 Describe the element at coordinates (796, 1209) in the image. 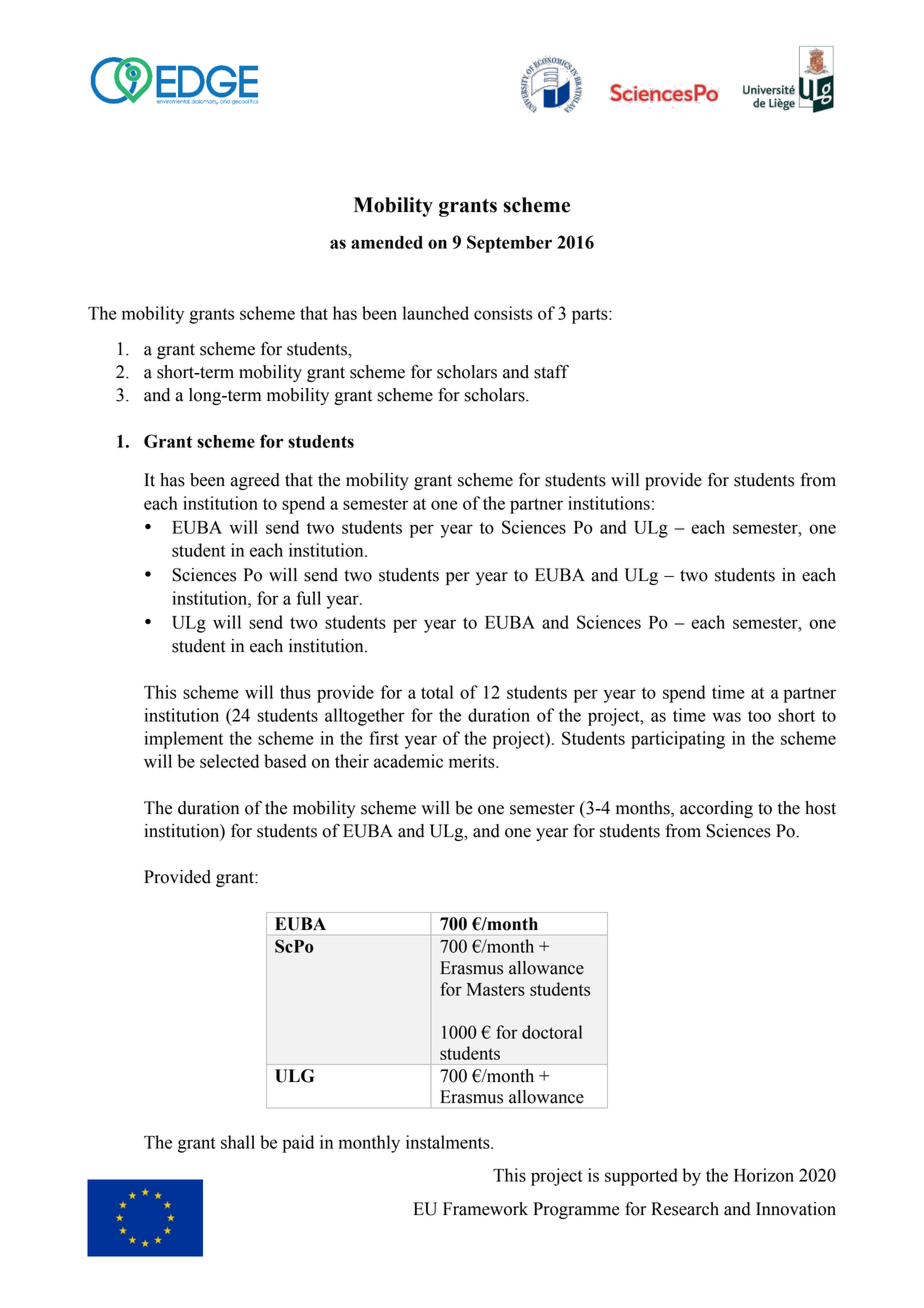

I see `Innovation` at that location.
